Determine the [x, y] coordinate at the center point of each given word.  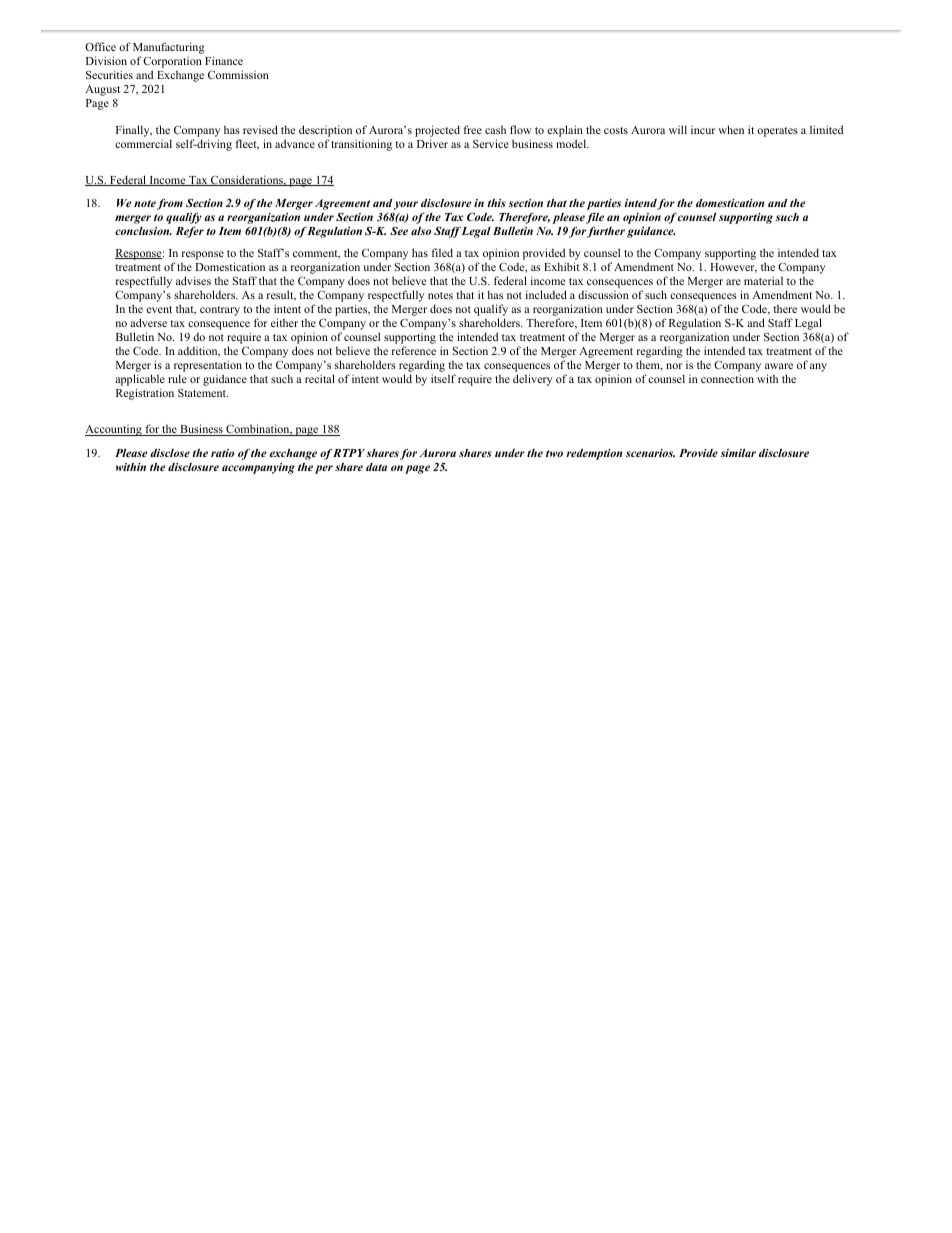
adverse [148, 322]
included [546, 294]
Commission [238, 74]
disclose [170, 453]
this [497, 203]
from [170, 204]
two [554, 453]
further [606, 232]
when [731, 129]
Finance [224, 60]
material [763, 280]
